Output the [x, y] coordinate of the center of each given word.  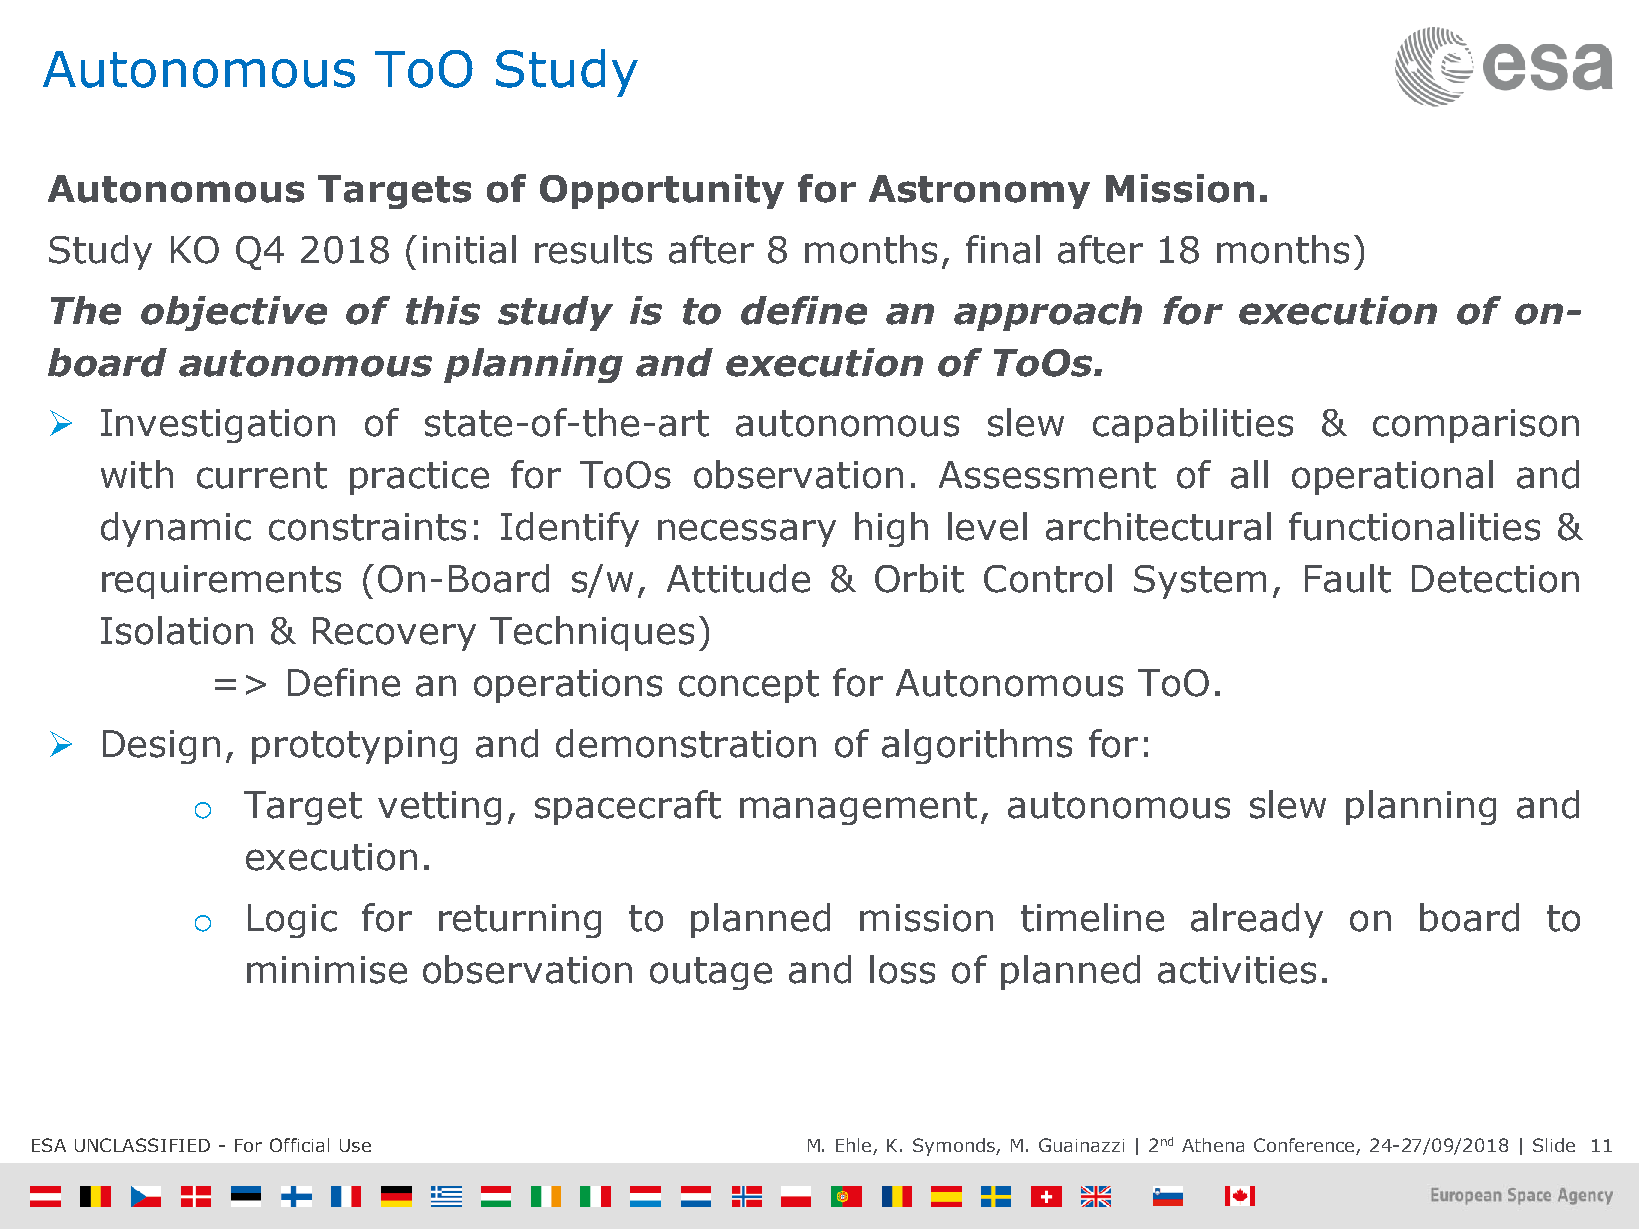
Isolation [177, 630]
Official [299, 1145]
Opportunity [662, 191]
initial [469, 249]
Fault [1348, 578]
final [1003, 249]
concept [749, 686]
